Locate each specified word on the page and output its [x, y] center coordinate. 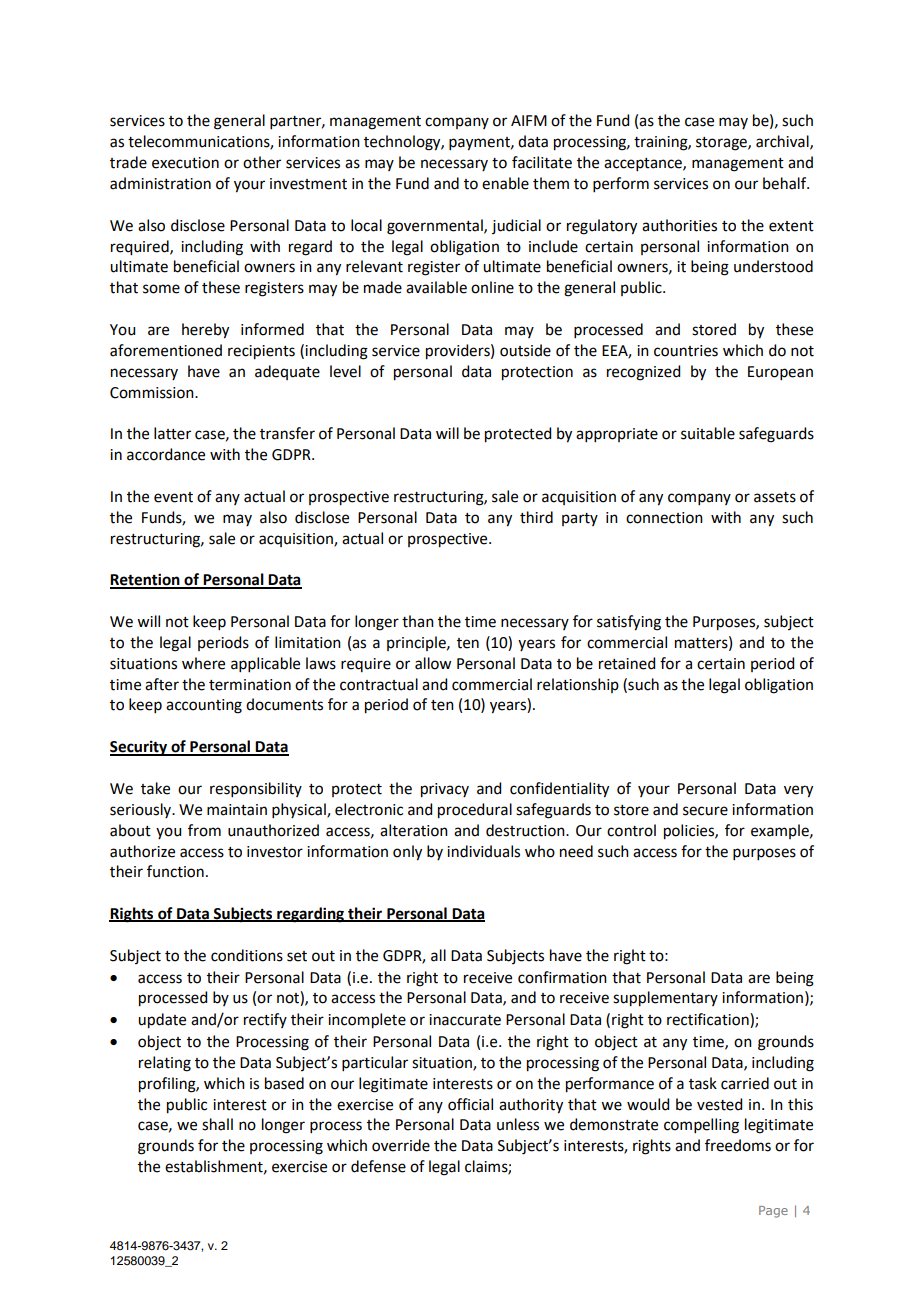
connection [664, 518]
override [401, 1145]
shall [217, 1124]
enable [505, 183]
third [536, 517]
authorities [679, 225]
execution [185, 163]
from [204, 830]
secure [705, 811]
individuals [483, 851]
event [173, 497]
